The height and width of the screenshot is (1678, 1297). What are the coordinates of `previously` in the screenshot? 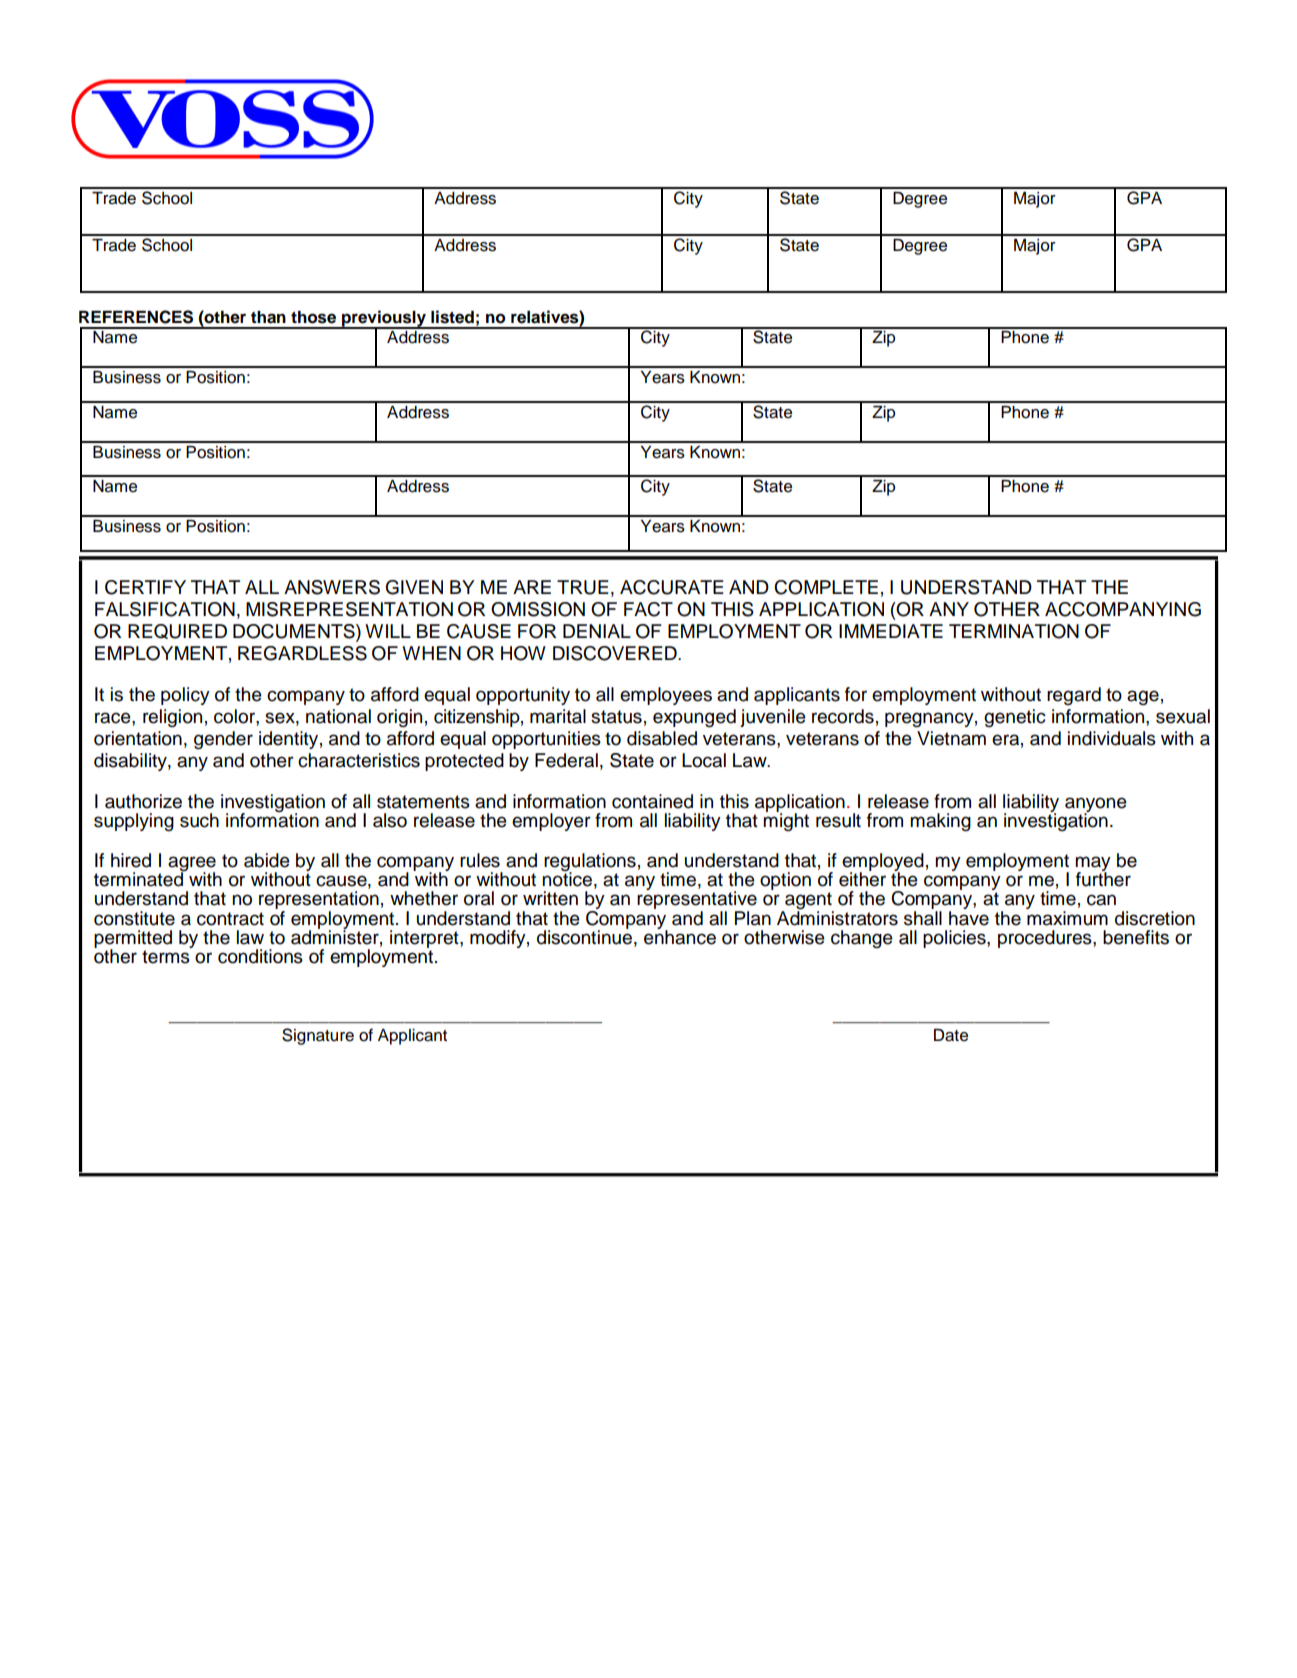 It's located at (384, 319).
